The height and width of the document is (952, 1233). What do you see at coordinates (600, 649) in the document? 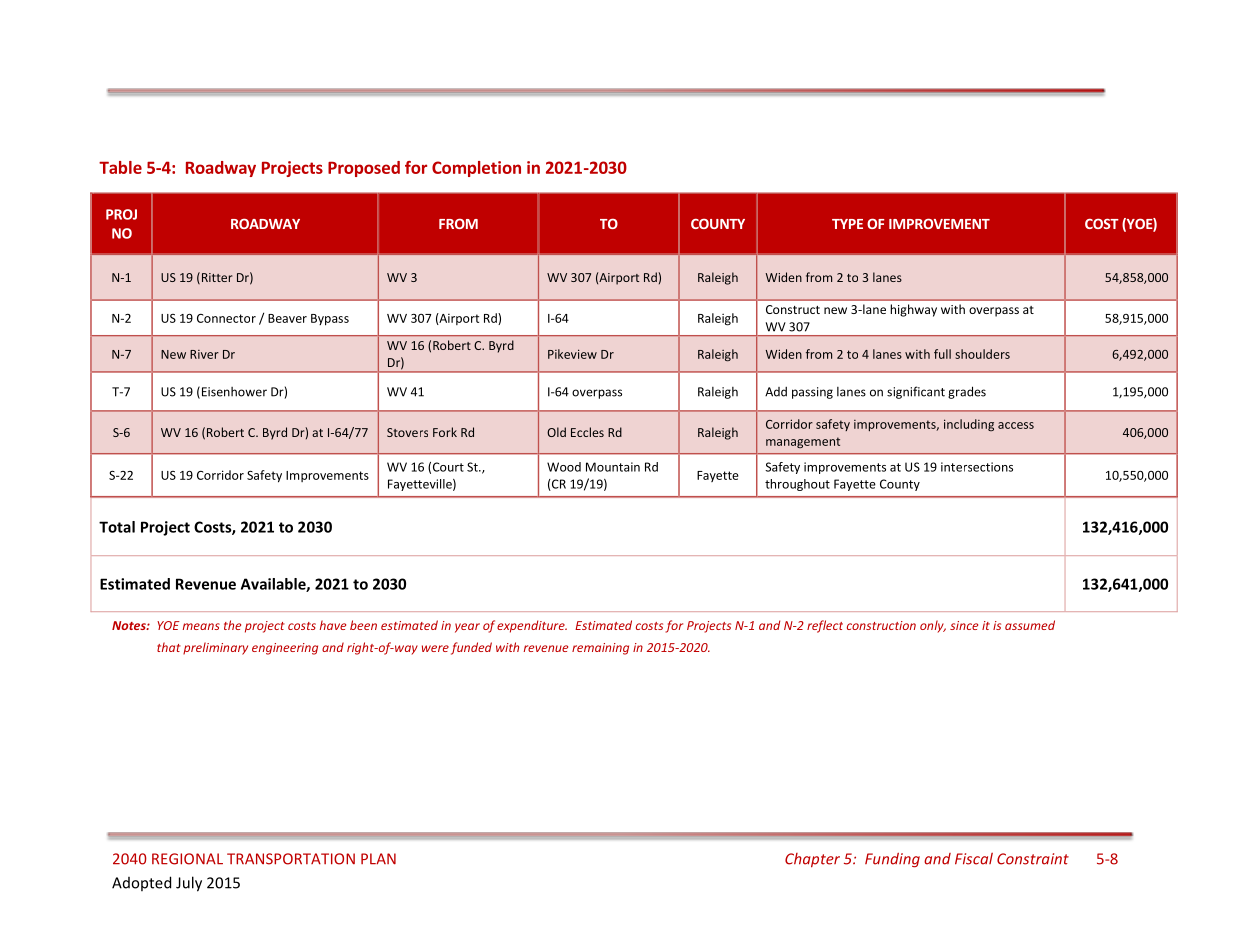
I see `remaining` at bounding box center [600, 649].
